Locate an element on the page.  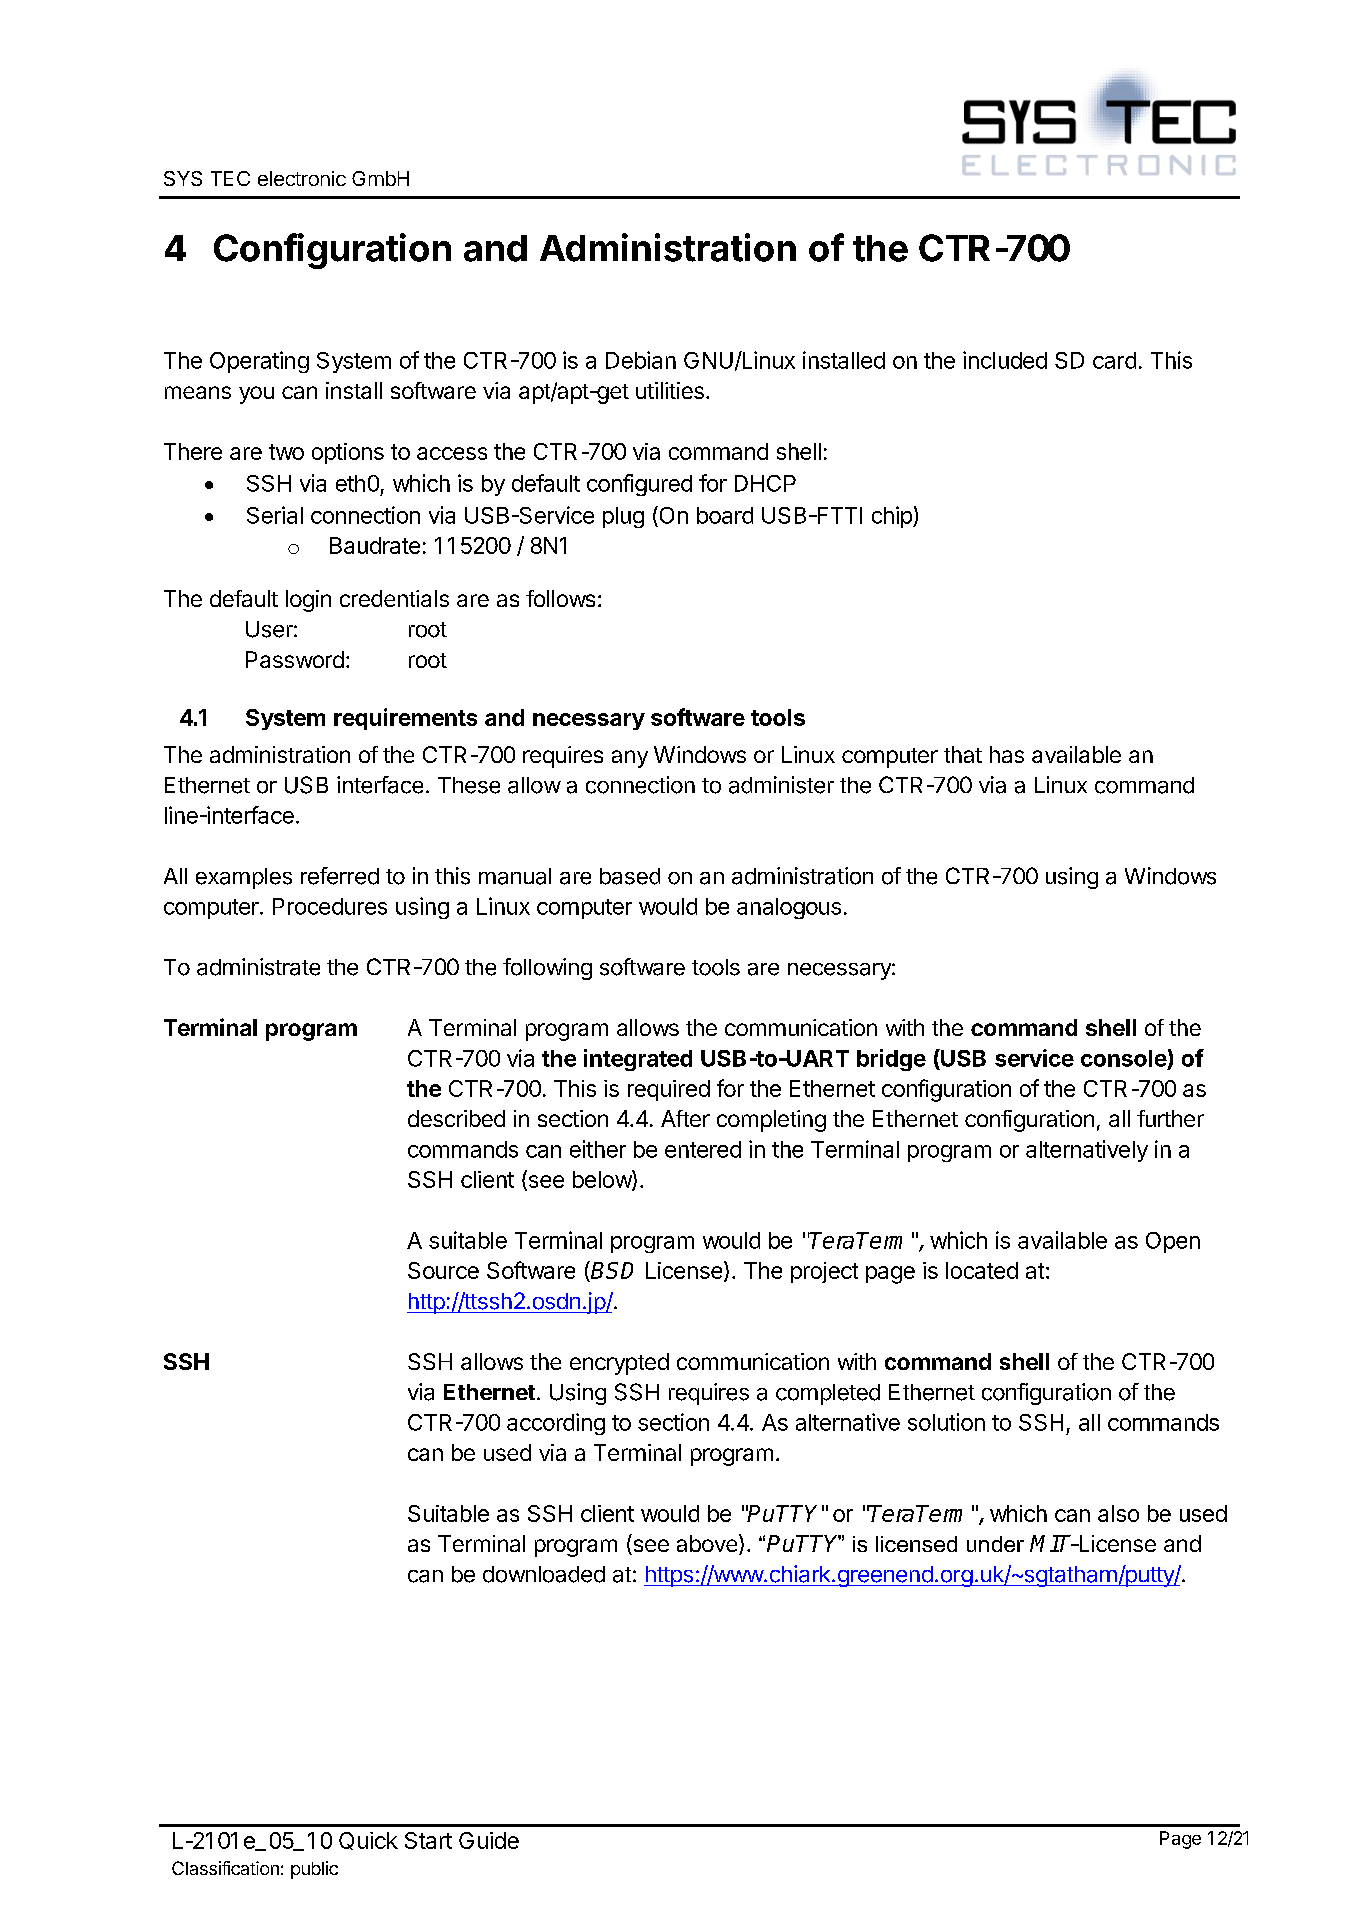
under is located at coordinates (995, 1544).
